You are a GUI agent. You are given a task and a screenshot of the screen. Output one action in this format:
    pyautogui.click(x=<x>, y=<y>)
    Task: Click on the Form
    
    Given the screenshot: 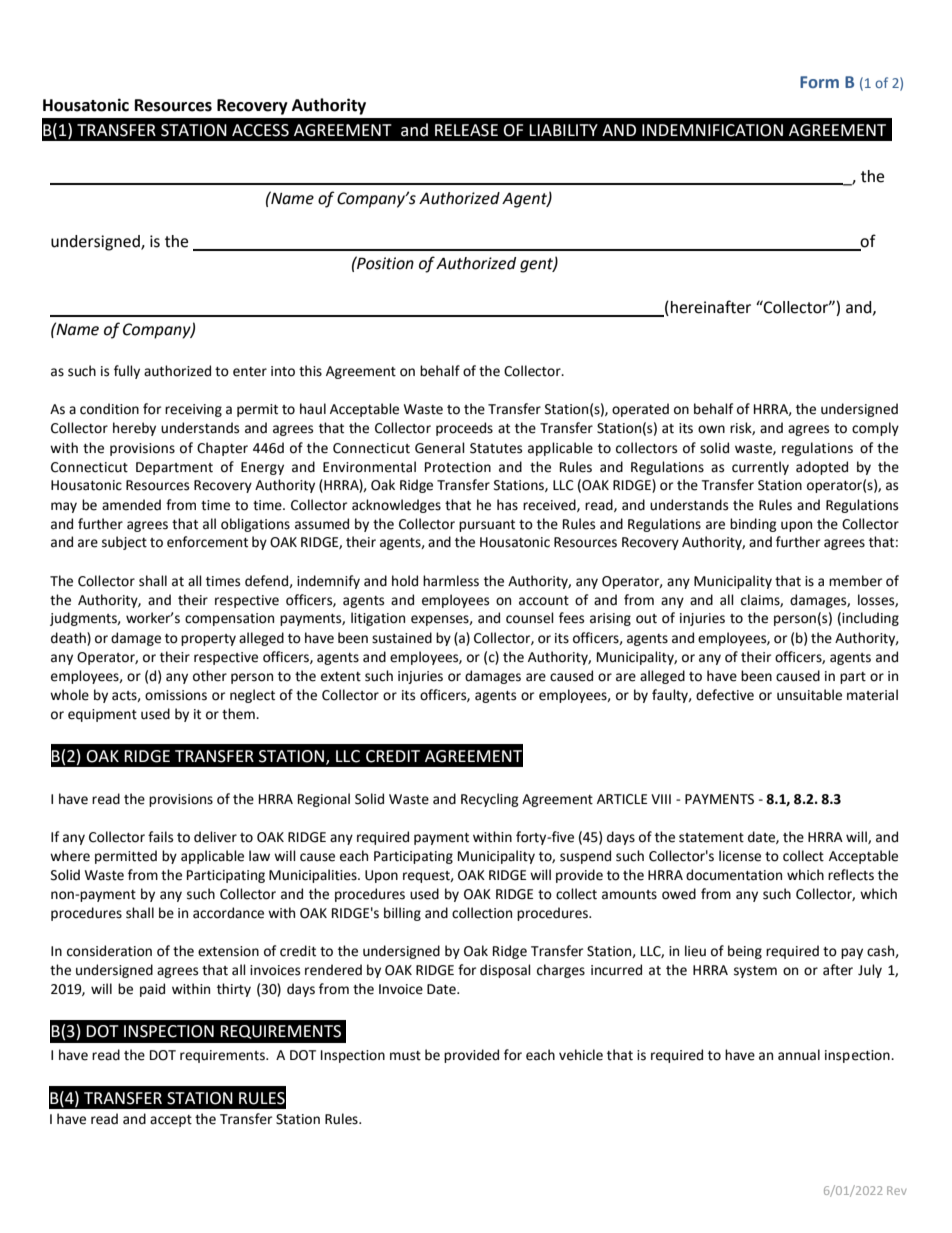 What is the action you would take?
    pyautogui.click(x=819, y=82)
